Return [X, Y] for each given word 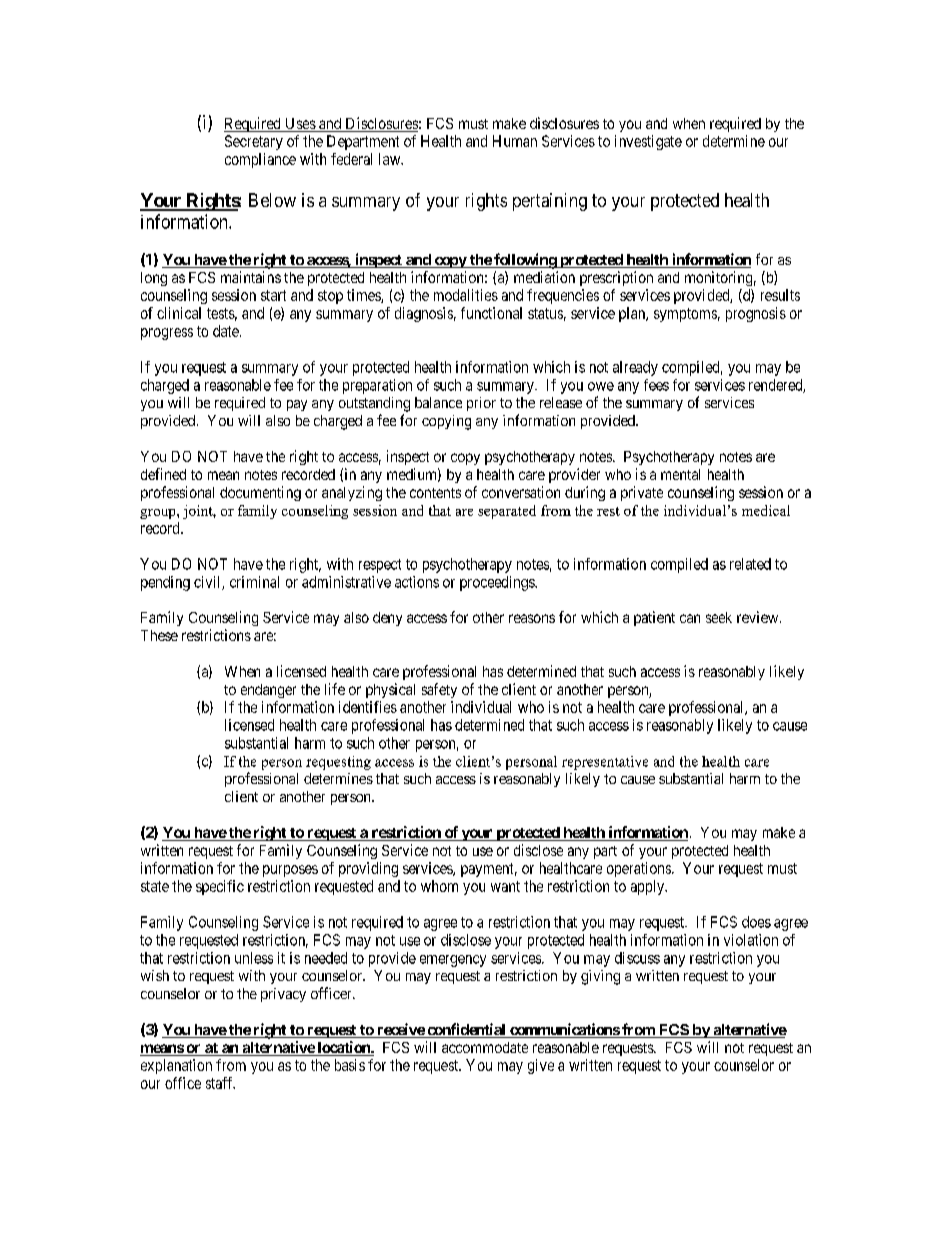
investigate [648, 142]
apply [649, 887]
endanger [268, 691]
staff [220, 1083]
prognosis [756, 314]
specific [220, 887]
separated [507, 512]
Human [515, 141]
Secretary [254, 142]
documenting [260, 493]
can [690, 618]
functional [491, 313]
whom [439, 886]
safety [439, 690]
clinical [179, 313]
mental [680, 474]
